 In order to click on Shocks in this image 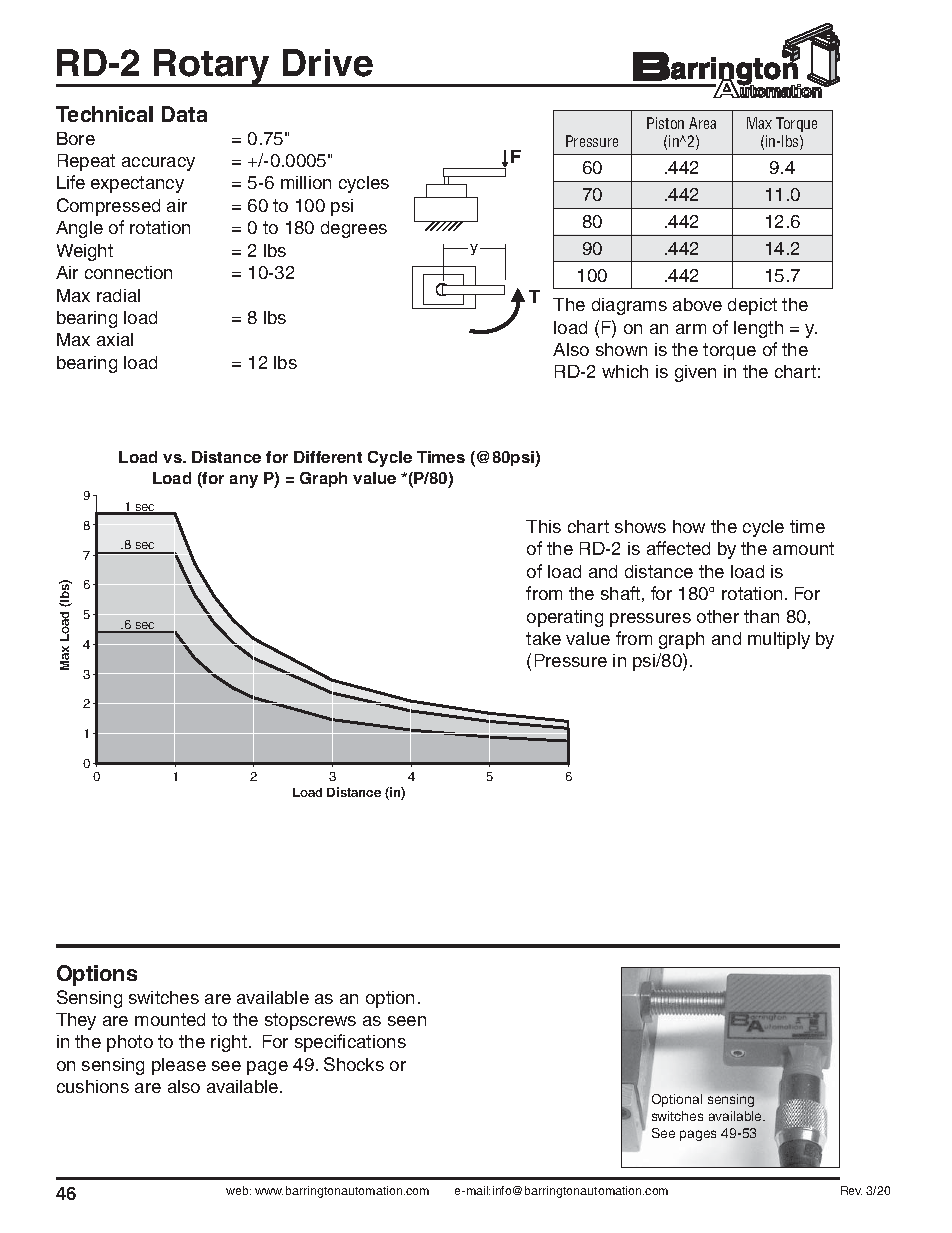, I will do `click(354, 1064)`.
